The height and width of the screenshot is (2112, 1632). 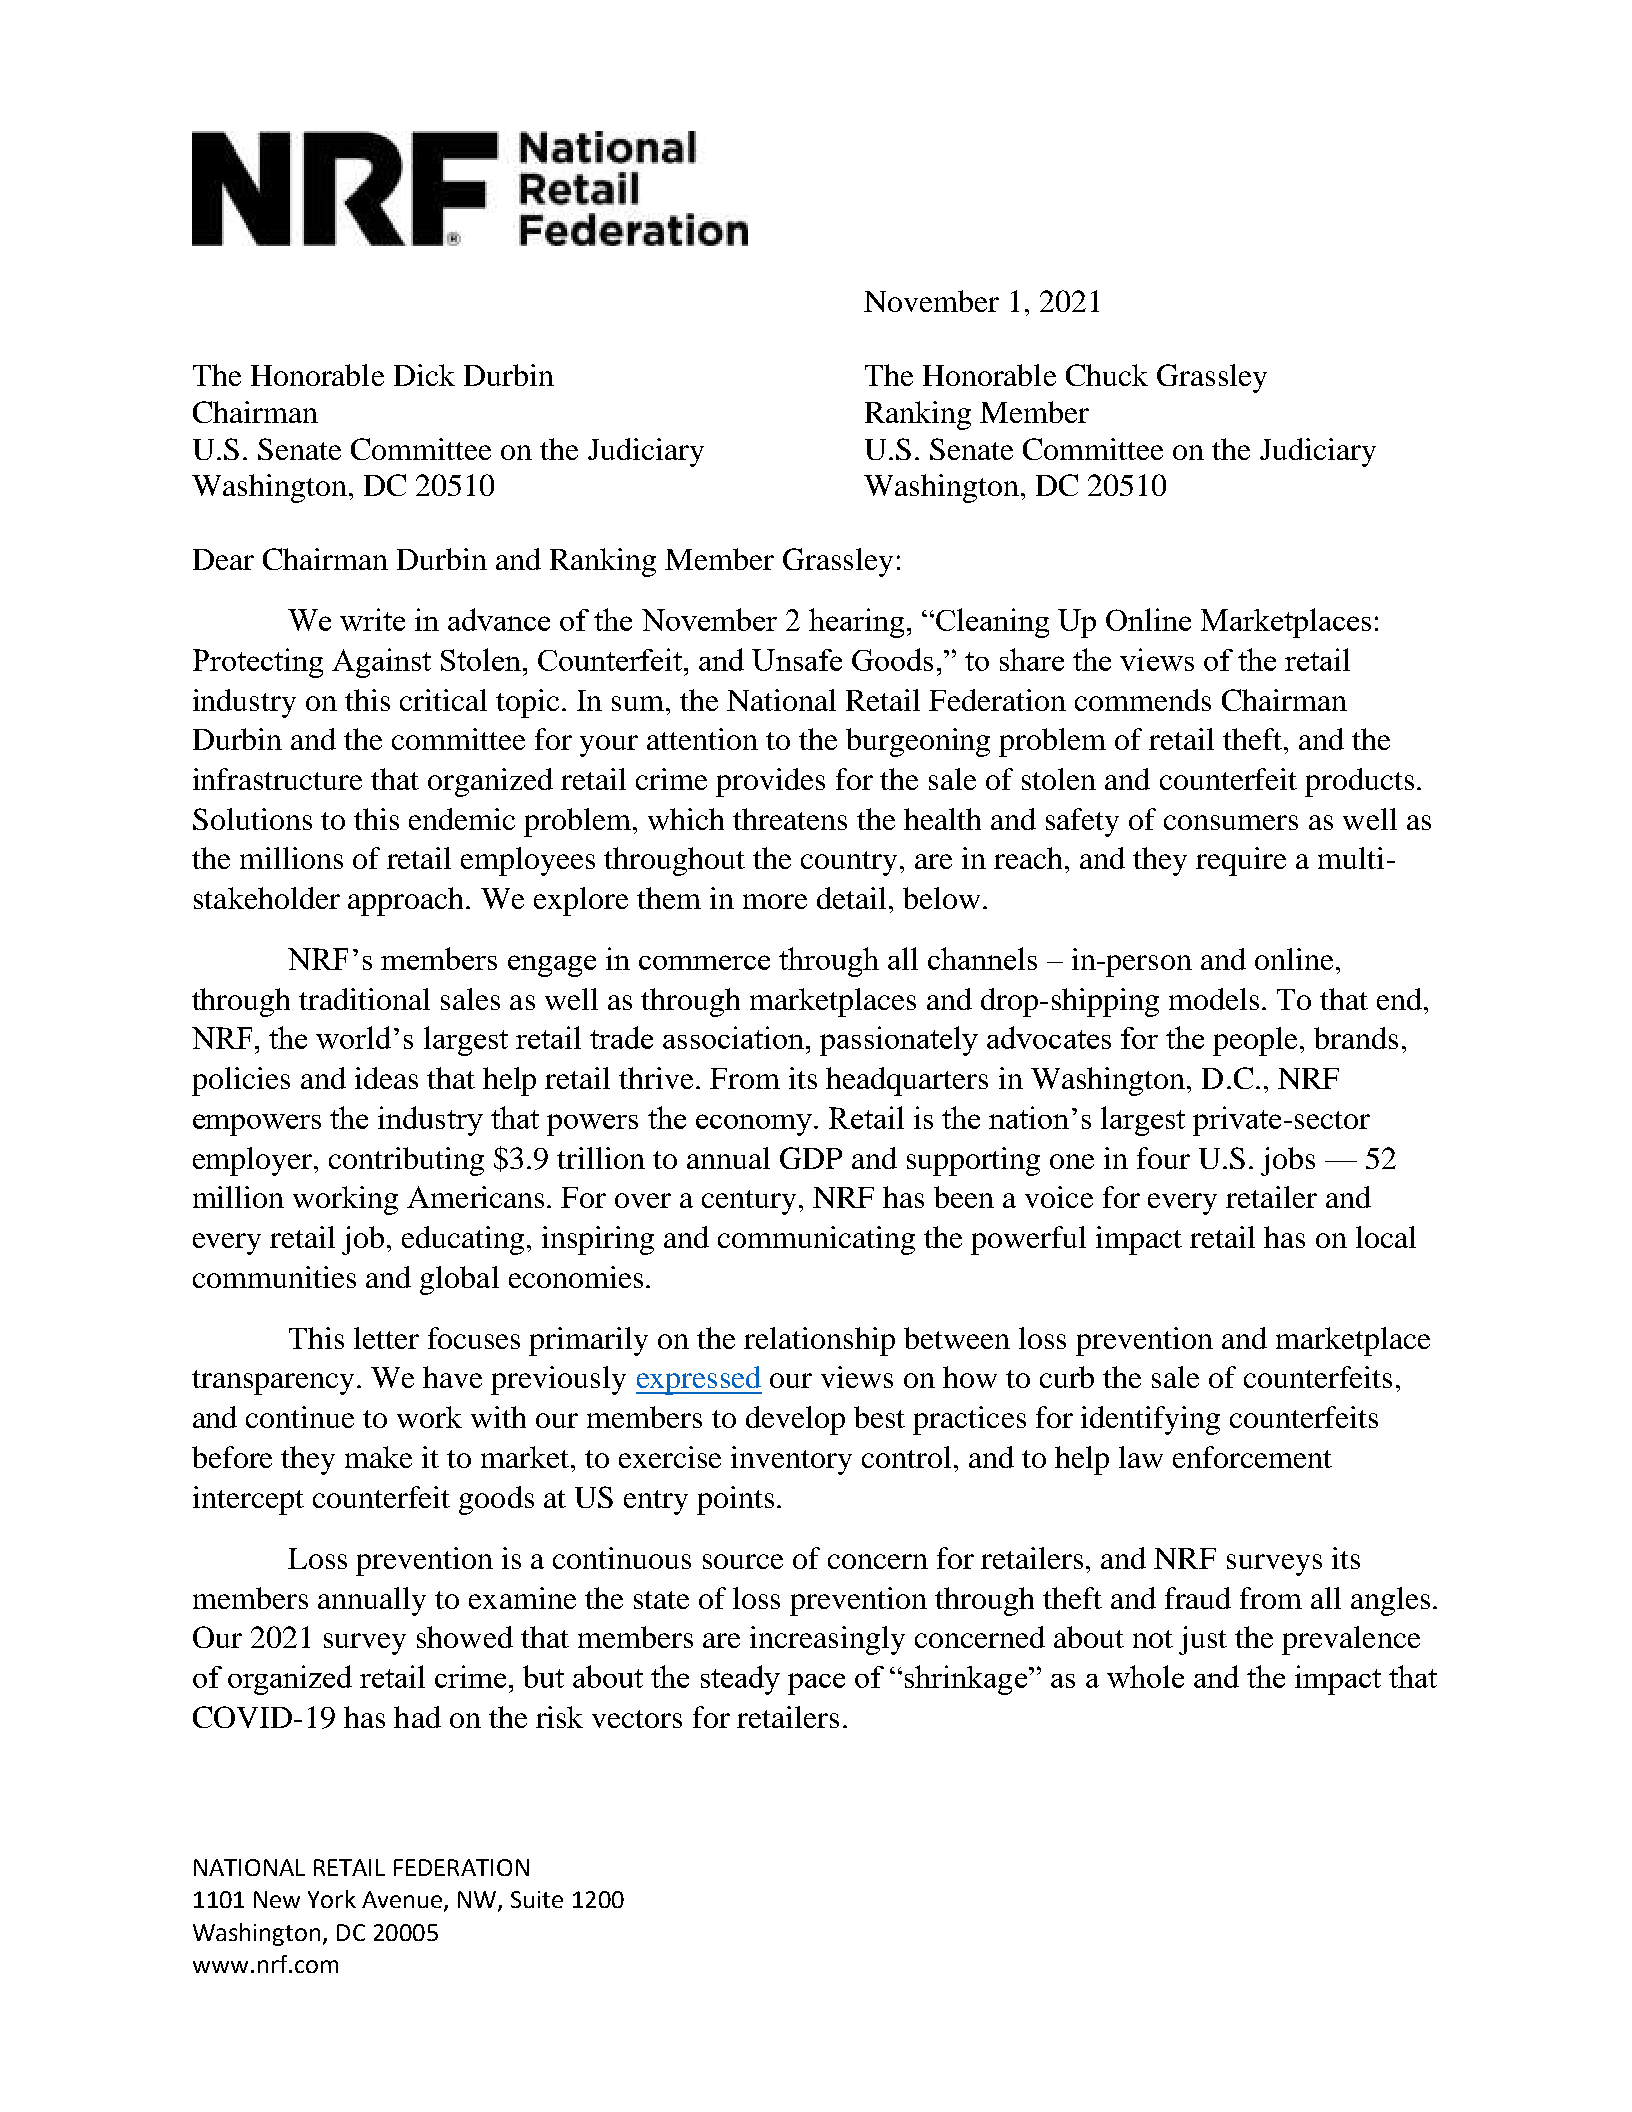 I want to click on Chuck, so click(x=1107, y=375).
